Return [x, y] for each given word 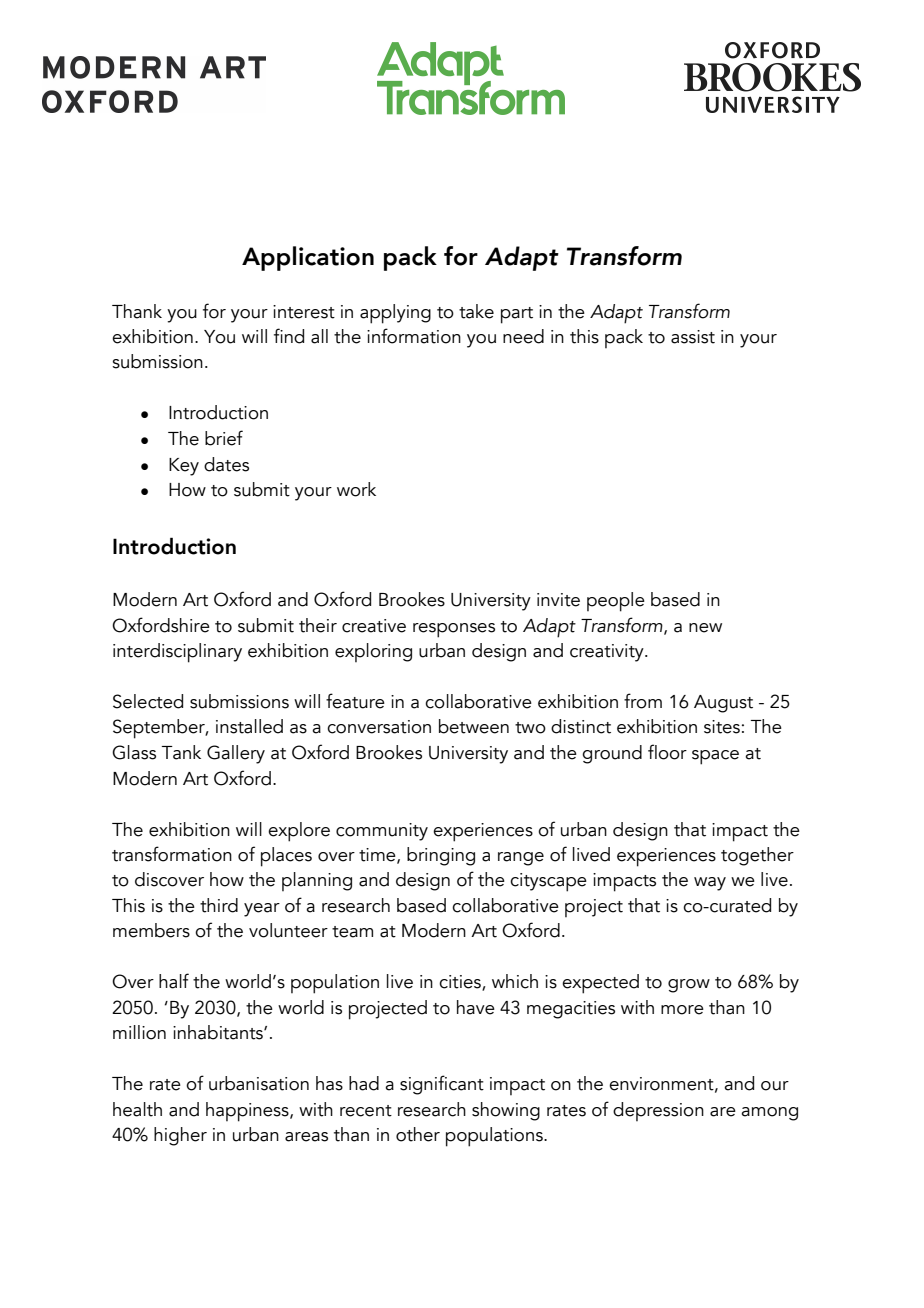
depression [658, 1111]
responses [454, 630]
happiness [248, 1112]
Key [184, 467]
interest [304, 312]
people [616, 602]
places [286, 857]
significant [442, 1085]
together [757, 856]
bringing [441, 856]
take [476, 311]
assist [693, 337]
